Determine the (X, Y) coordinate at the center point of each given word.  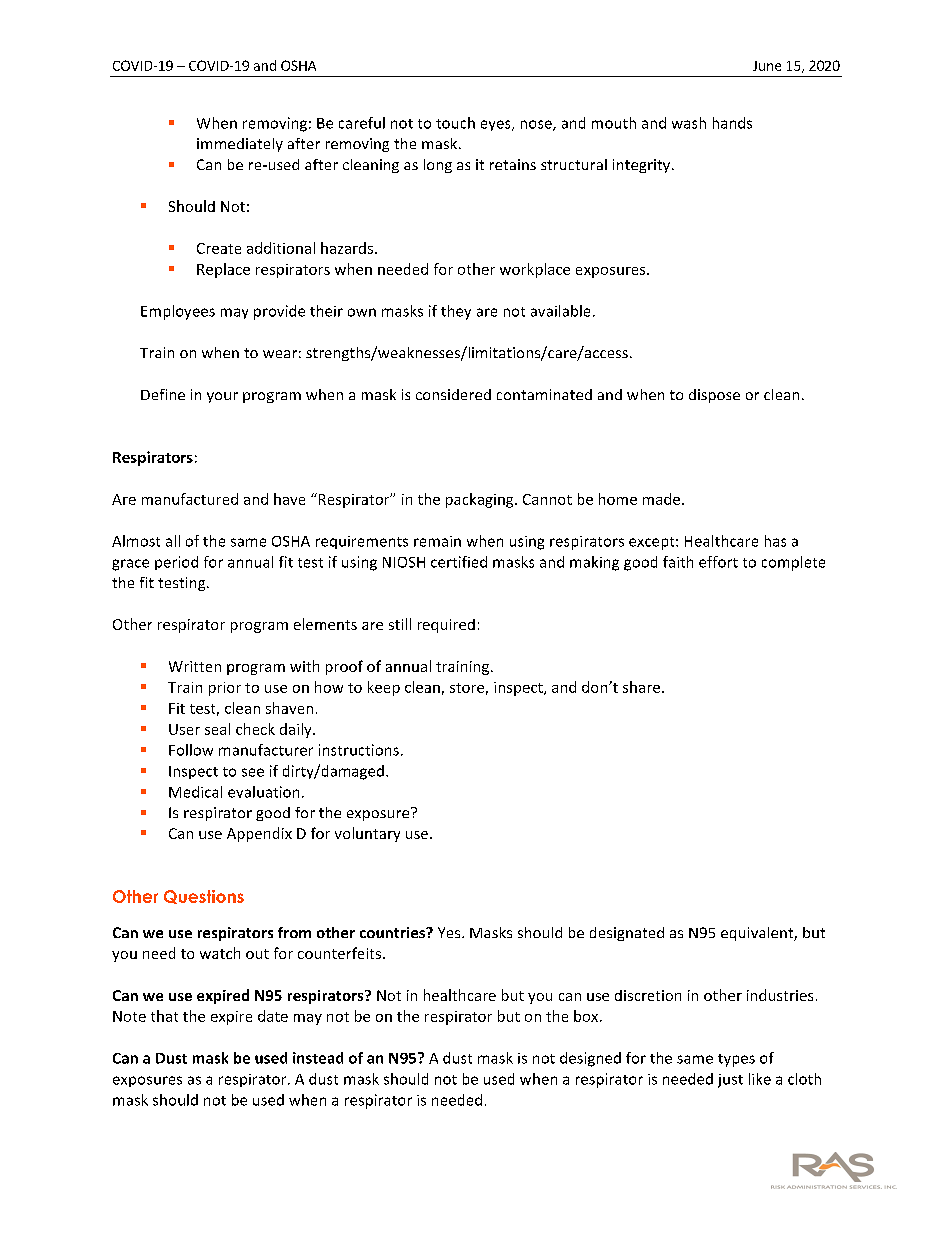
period (176, 563)
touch (455, 123)
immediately (240, 145)
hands (732, 123)
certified (459, 562)
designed (590, 1059)
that (164, 1016)
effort (718, 562)
